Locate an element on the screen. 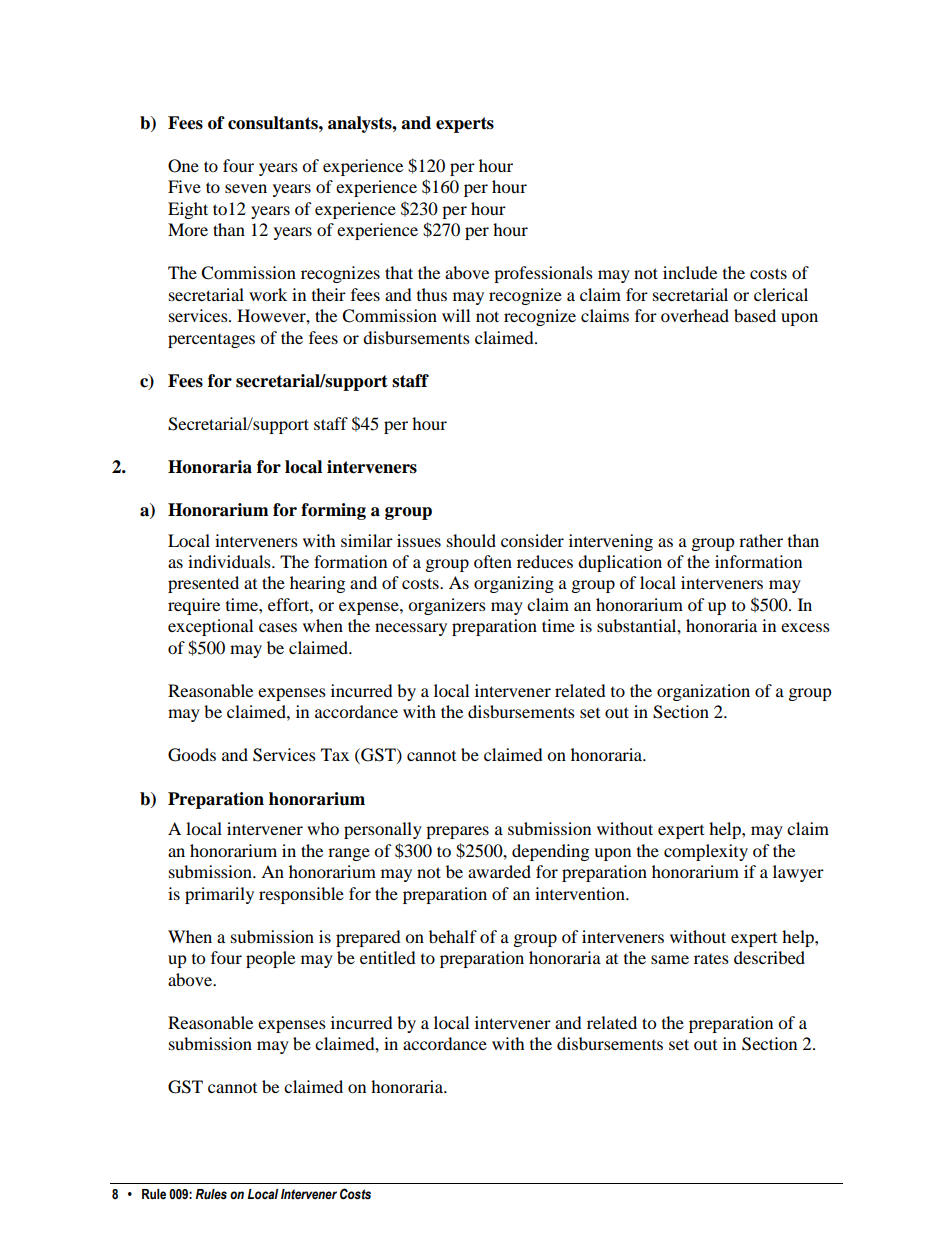 This screenshot has height=1233, width=952. include is located at coordinates (690, 272).
